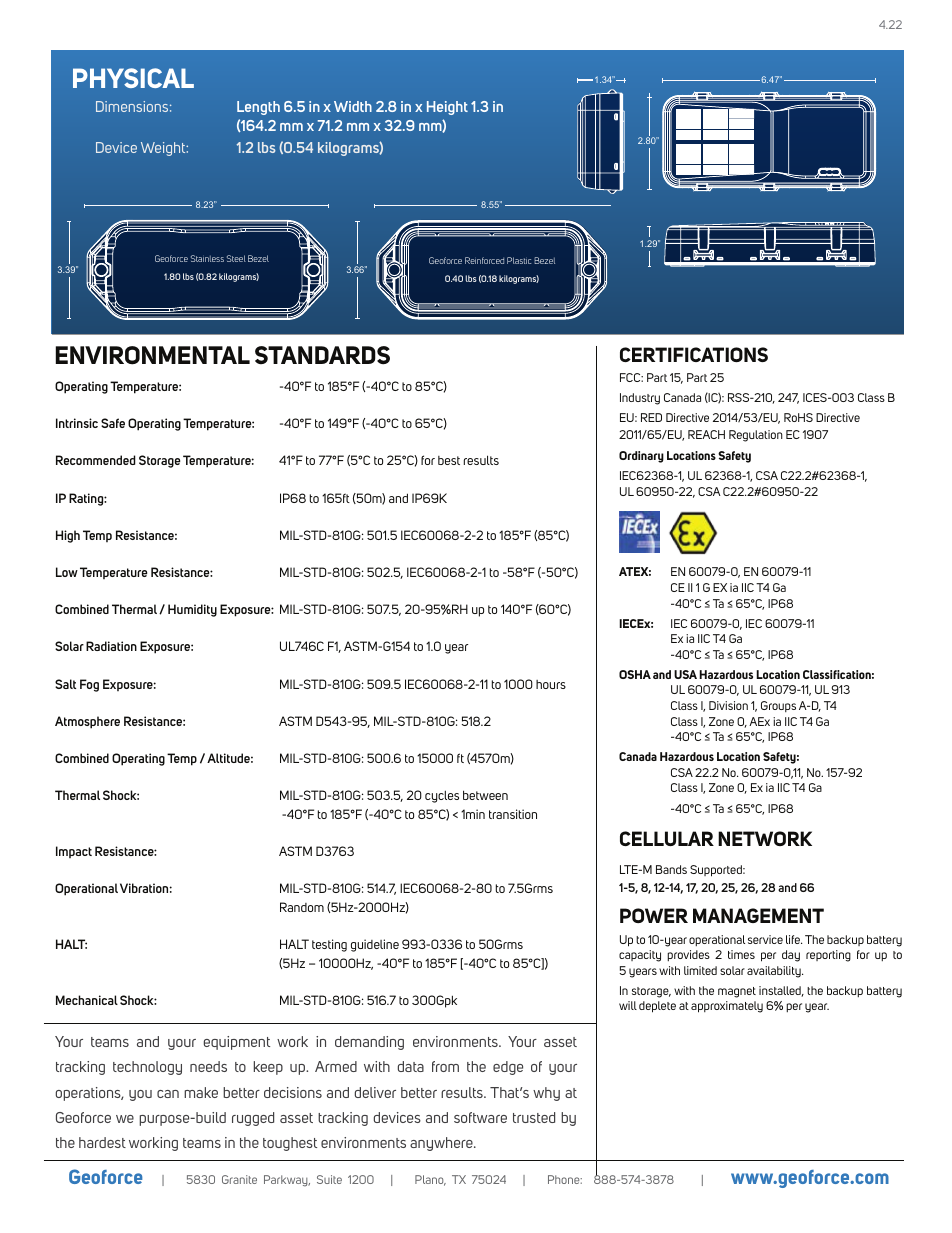 The width and height of the document is (952, 1233). I want to click on Impact, so click(74, 852).
